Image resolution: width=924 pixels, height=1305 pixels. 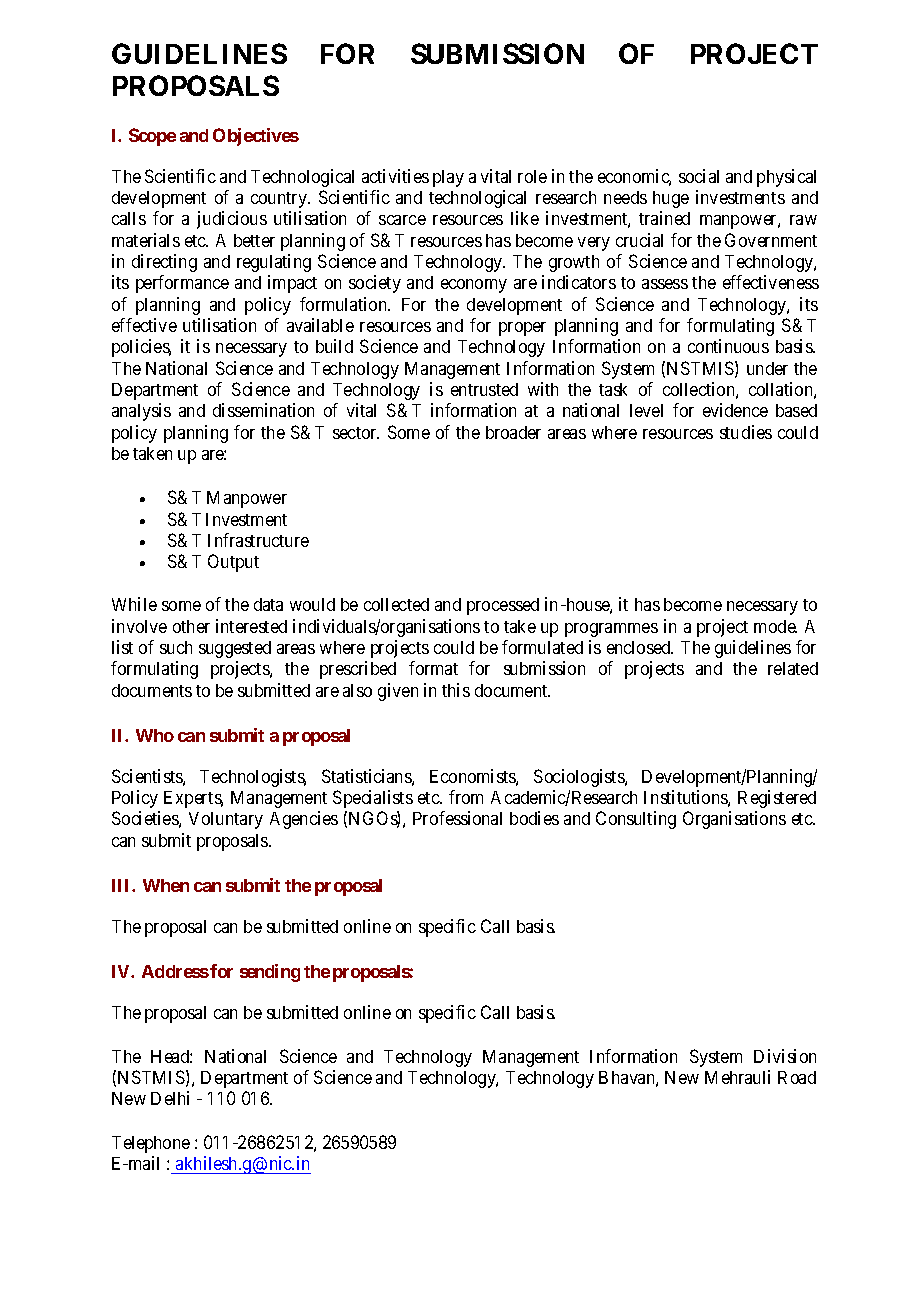 What do you see at coordinates (728, 346) in the document?
I see `continuous` at bounding box center [728, 346].
